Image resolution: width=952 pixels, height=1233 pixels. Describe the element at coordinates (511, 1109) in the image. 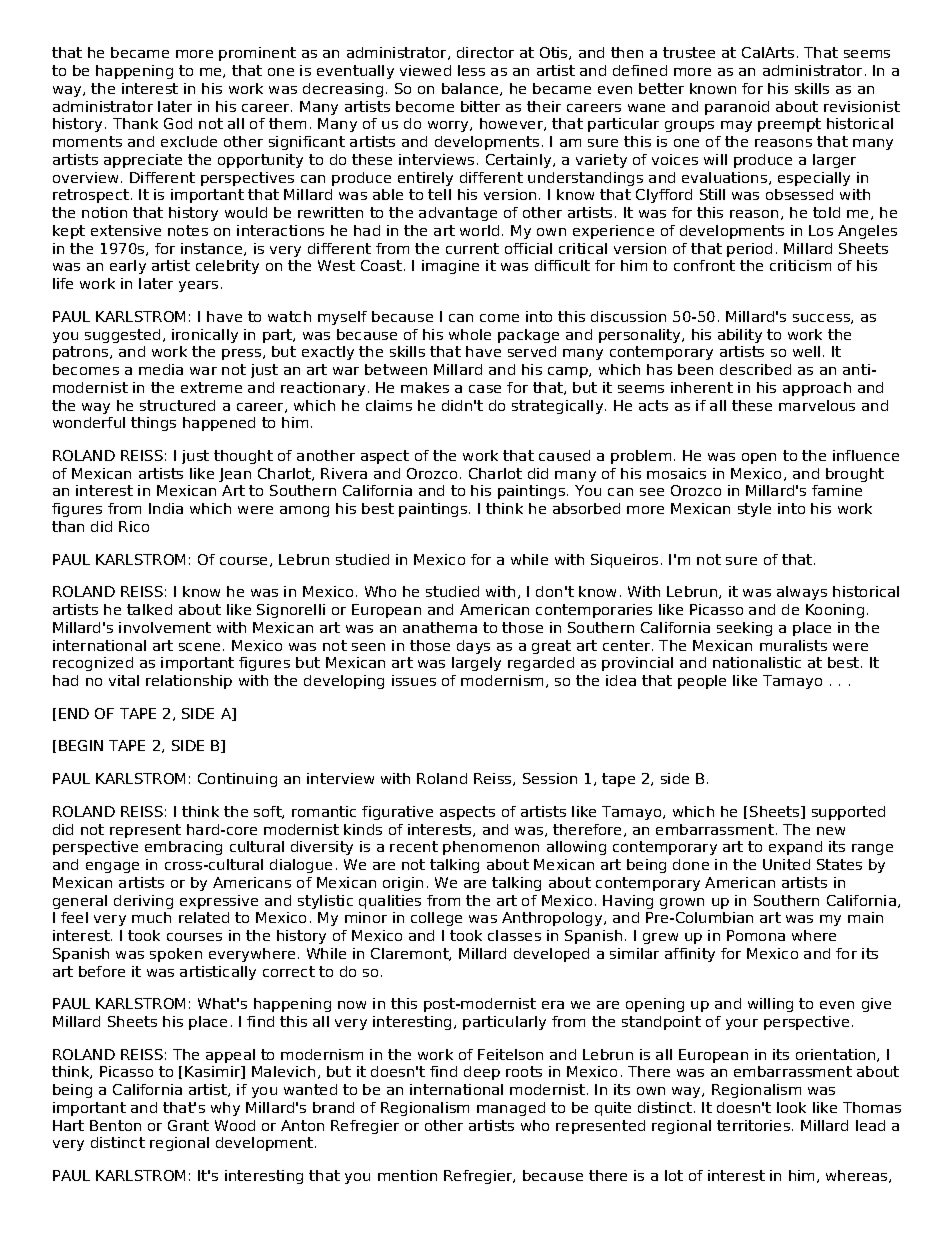

I see `managed` at that location.
